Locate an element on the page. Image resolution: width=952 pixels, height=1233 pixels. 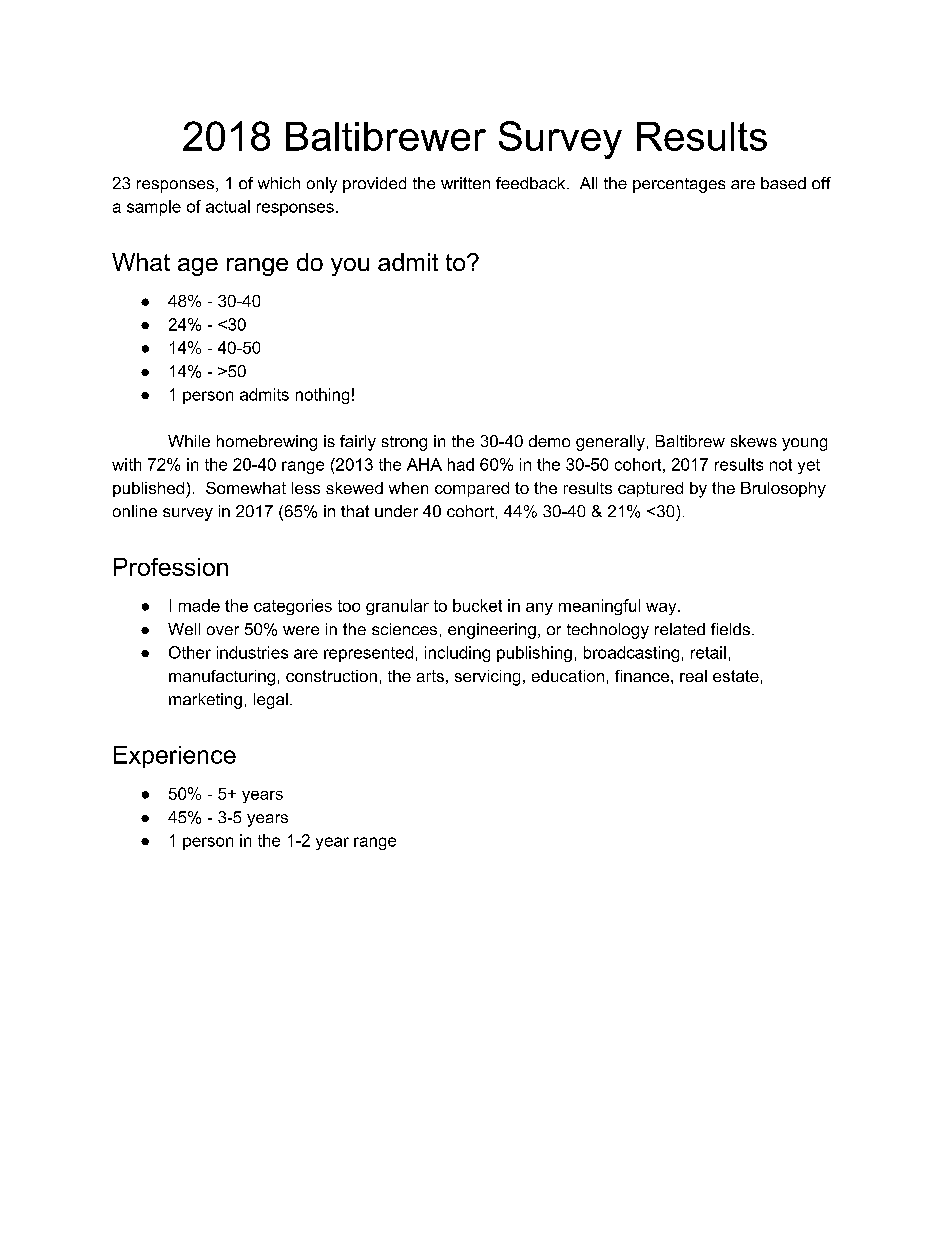
While is located at coordinates (189, 441).
